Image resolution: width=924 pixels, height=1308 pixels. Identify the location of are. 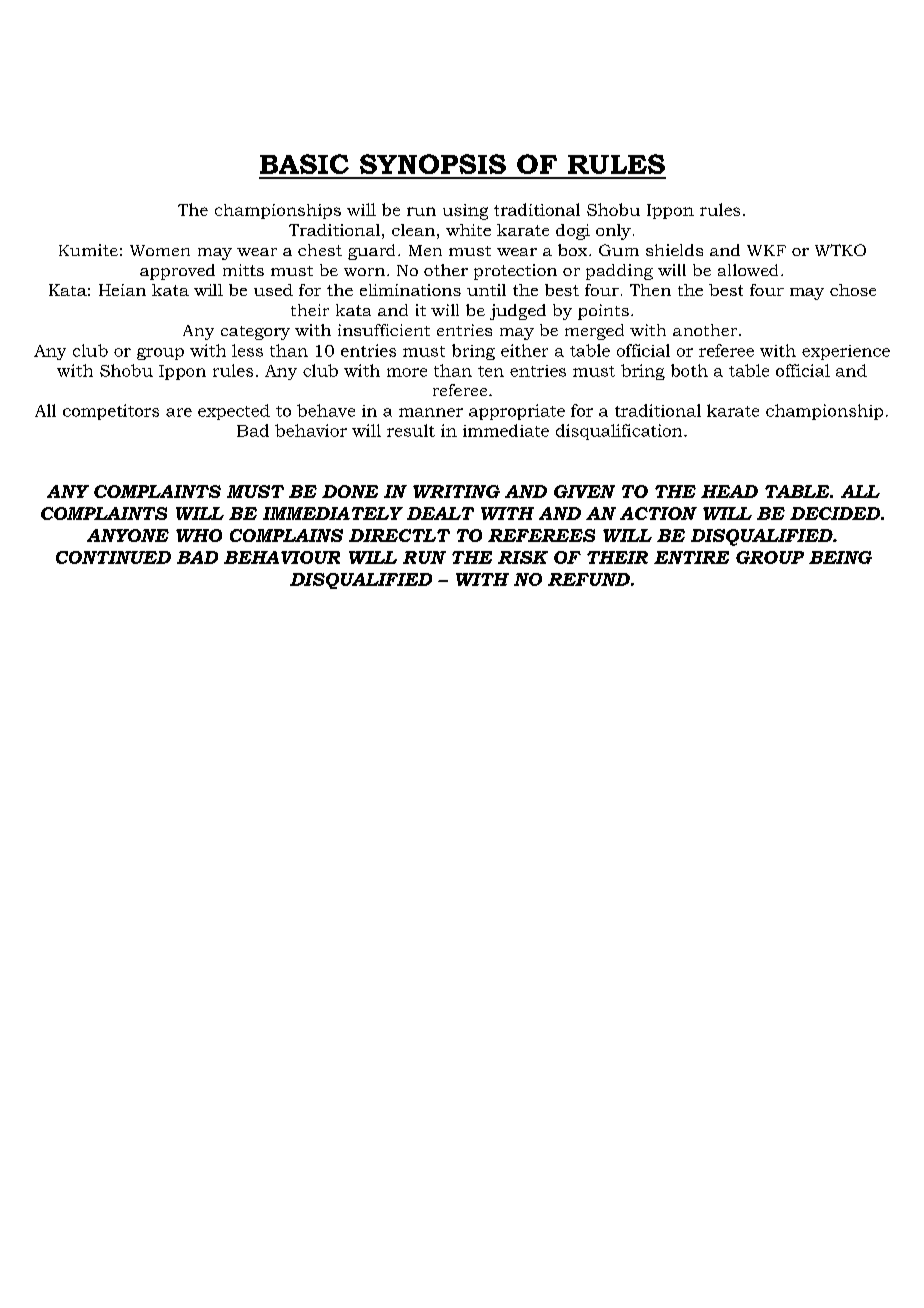
(179, 412).
